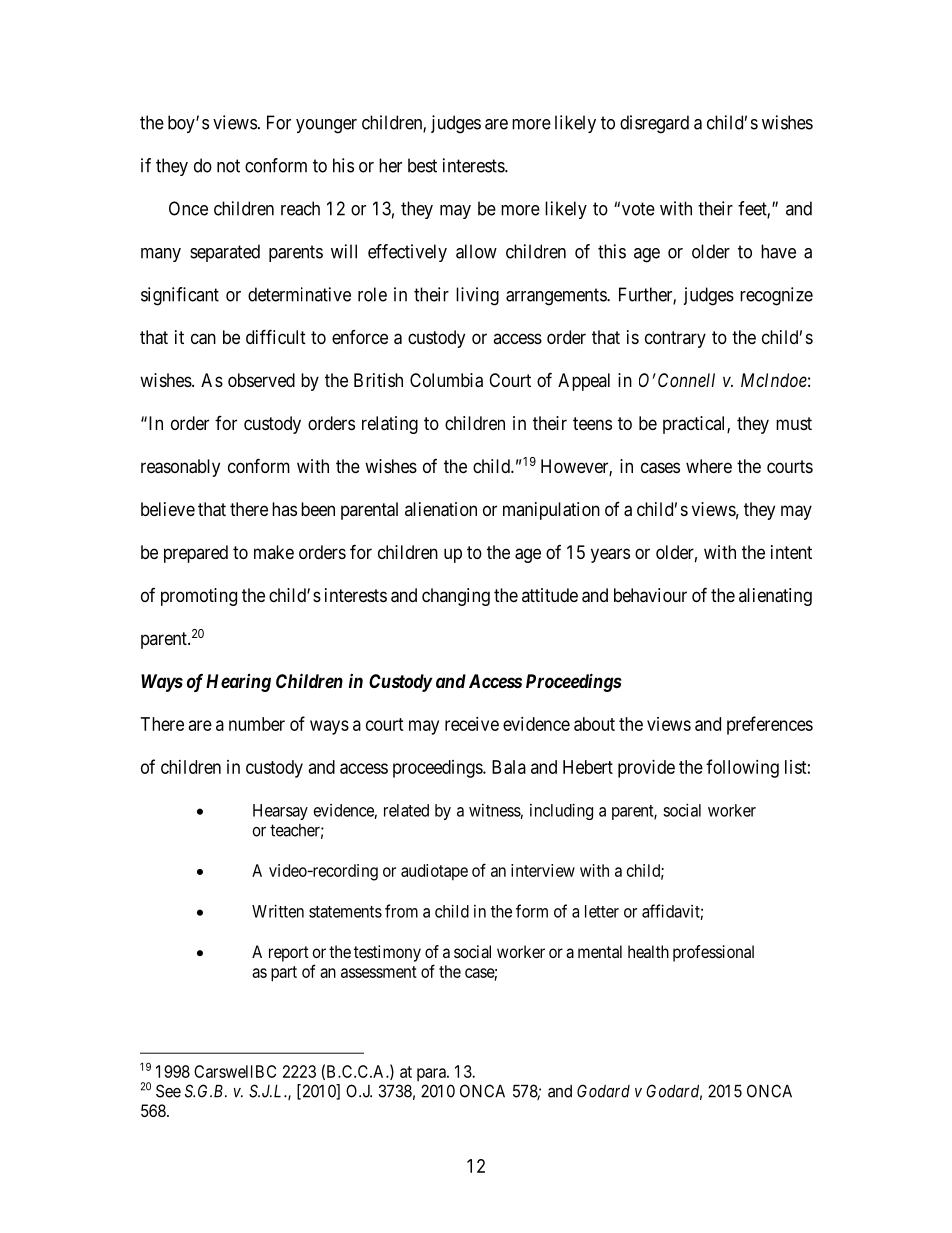 The height and width of the screenshot is (1233, 952). I want to click on changing, so click(456, 597).
